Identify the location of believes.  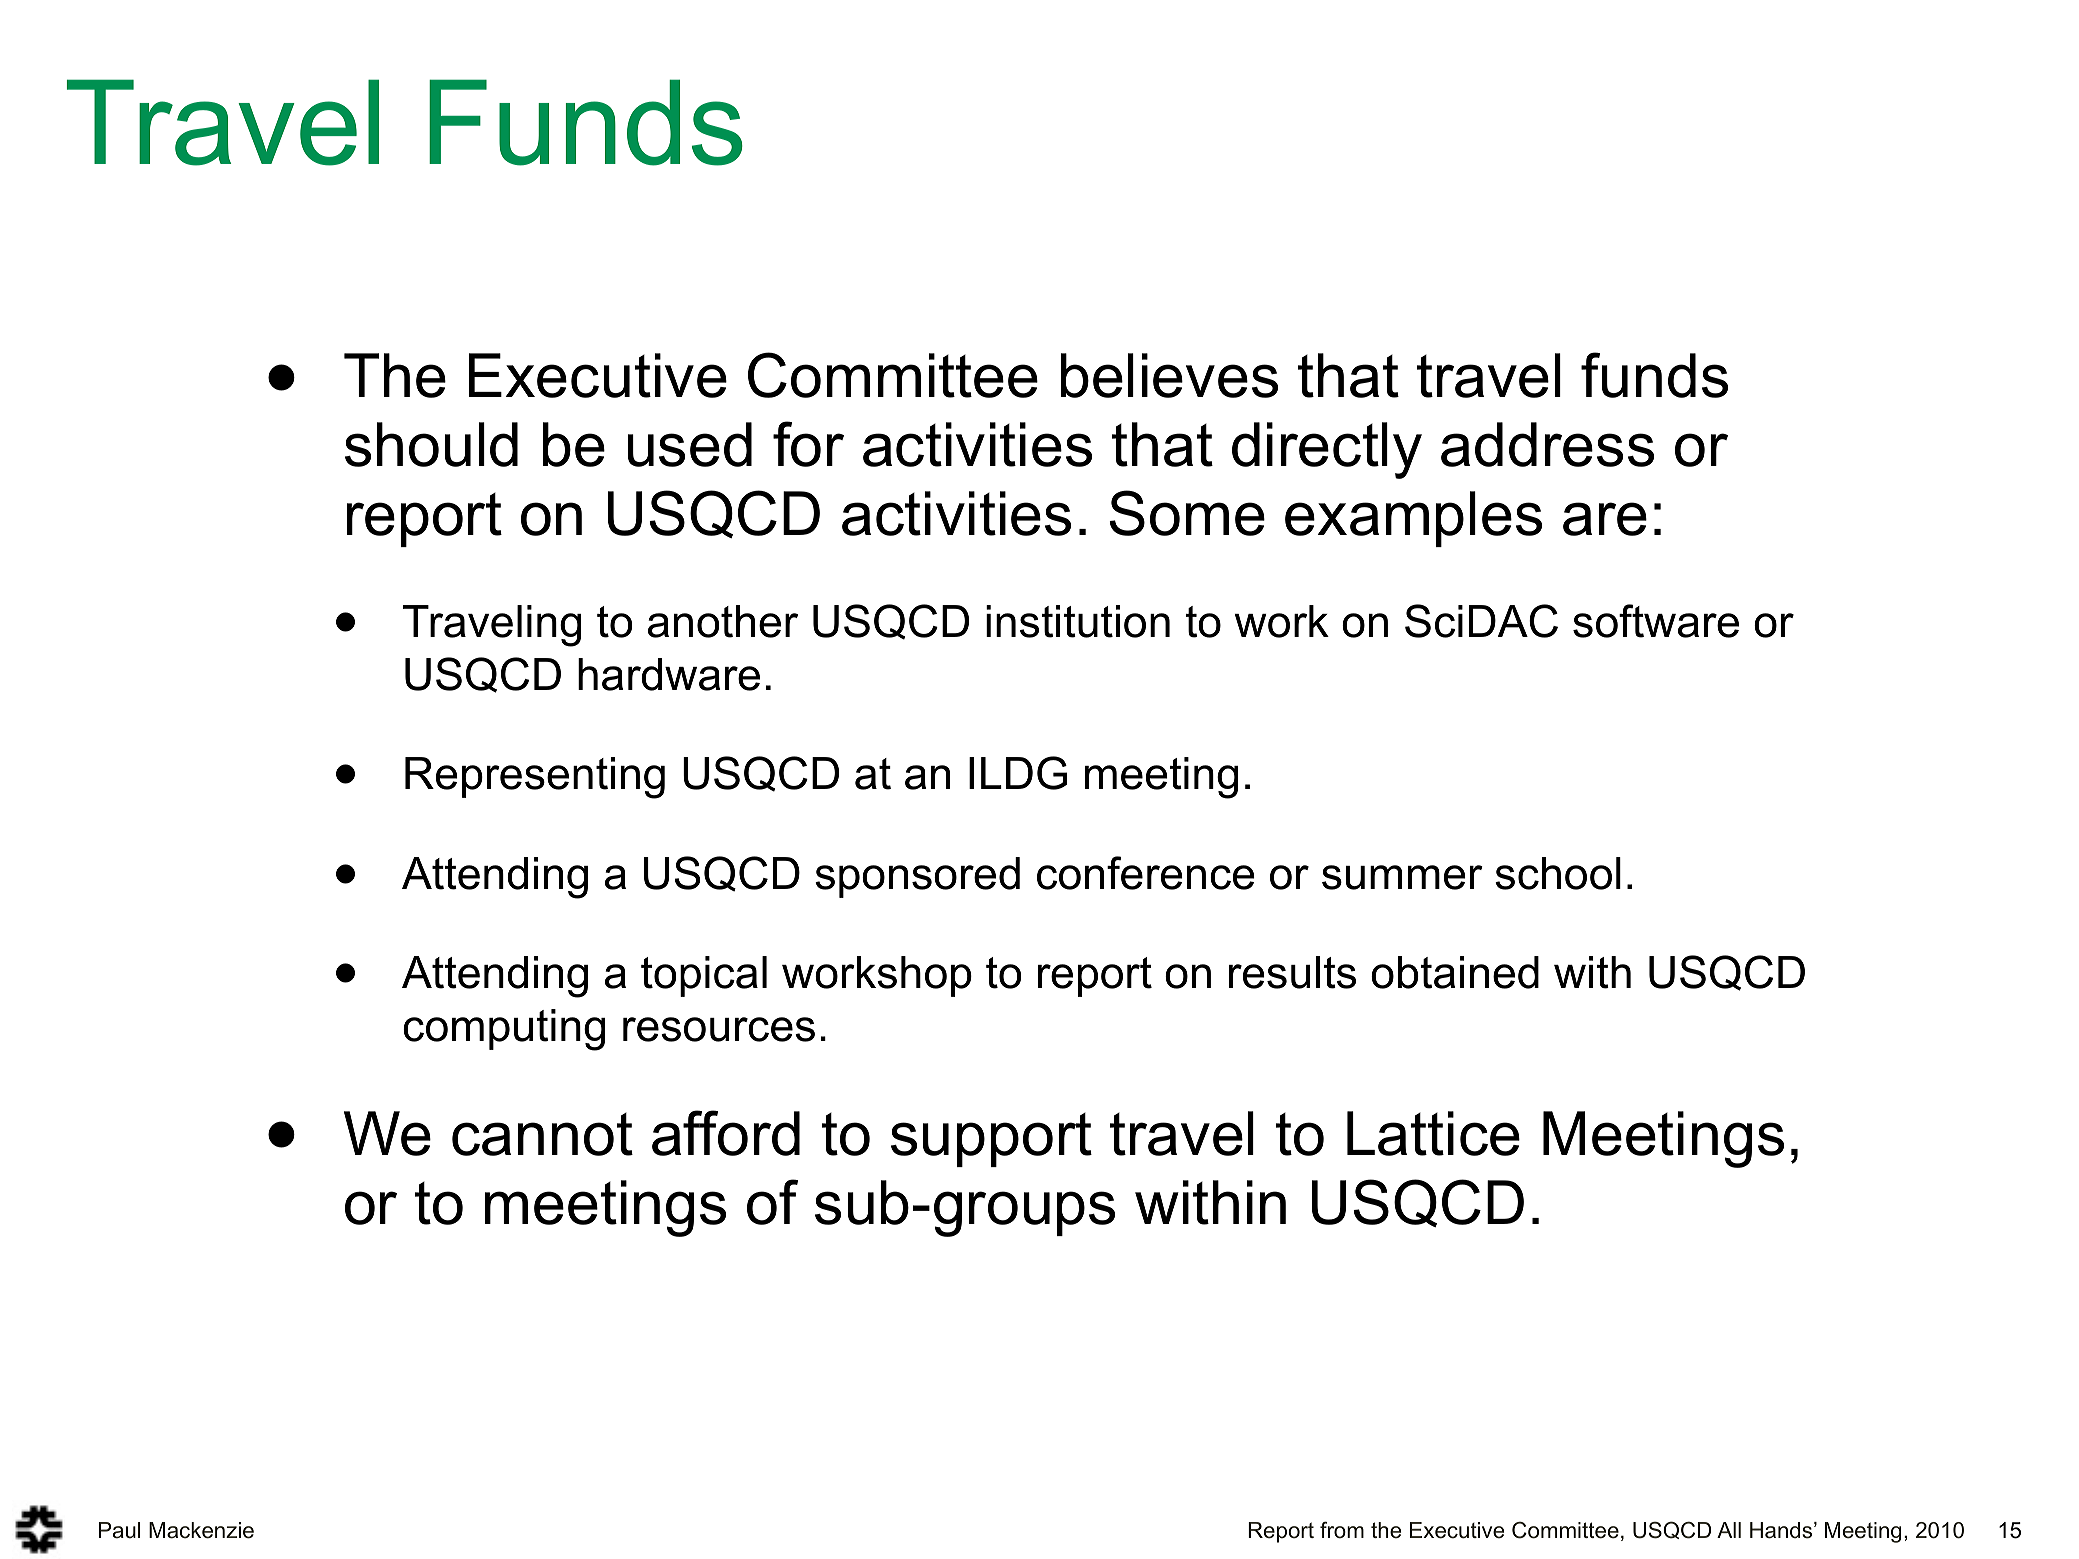
(1169, 375).
